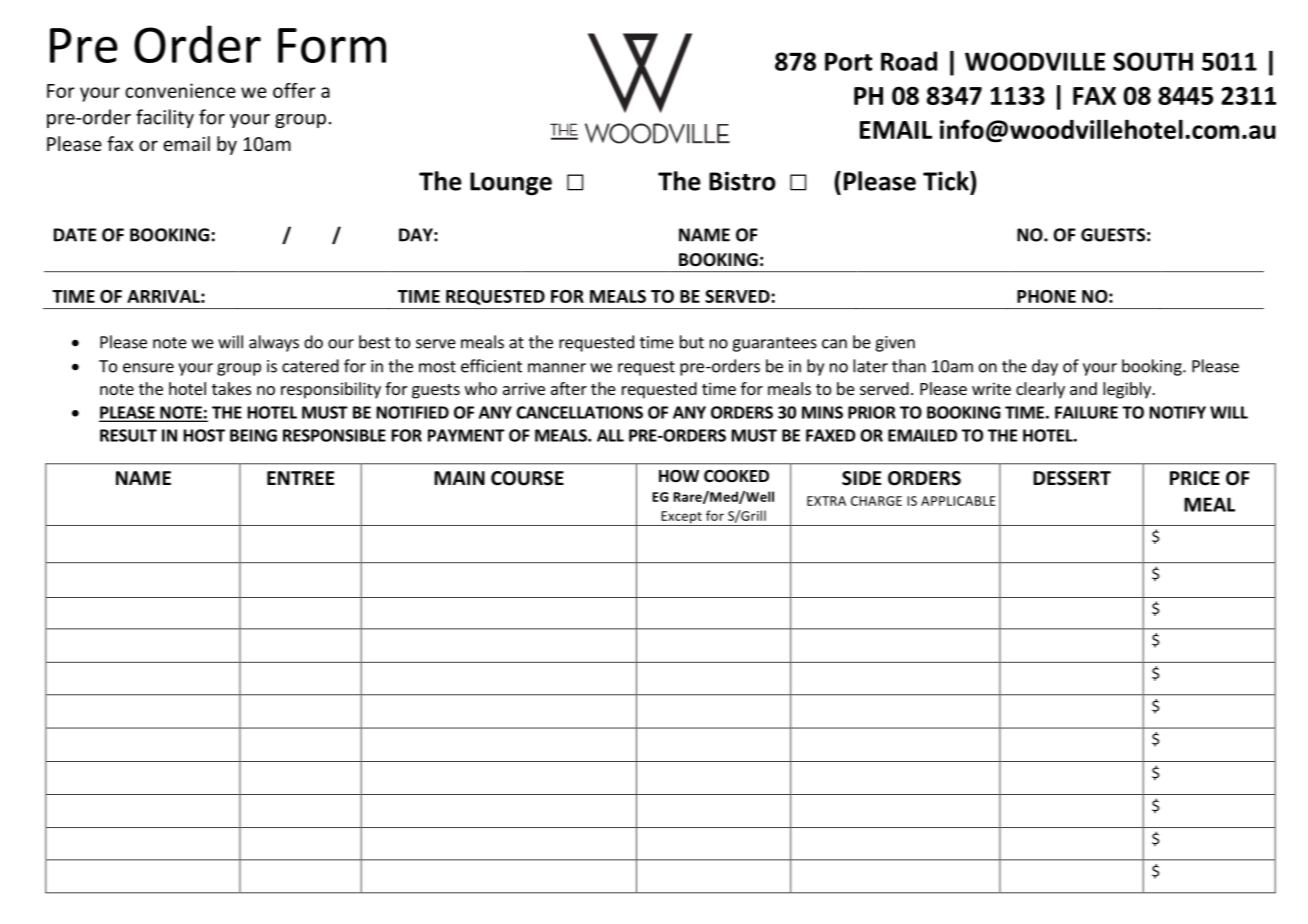 Image resolution: width=1308 pixels, height=924 pixels. Describe the element at coordinates (1040, 390) in the screenshot. I see `clearly` at that location.
